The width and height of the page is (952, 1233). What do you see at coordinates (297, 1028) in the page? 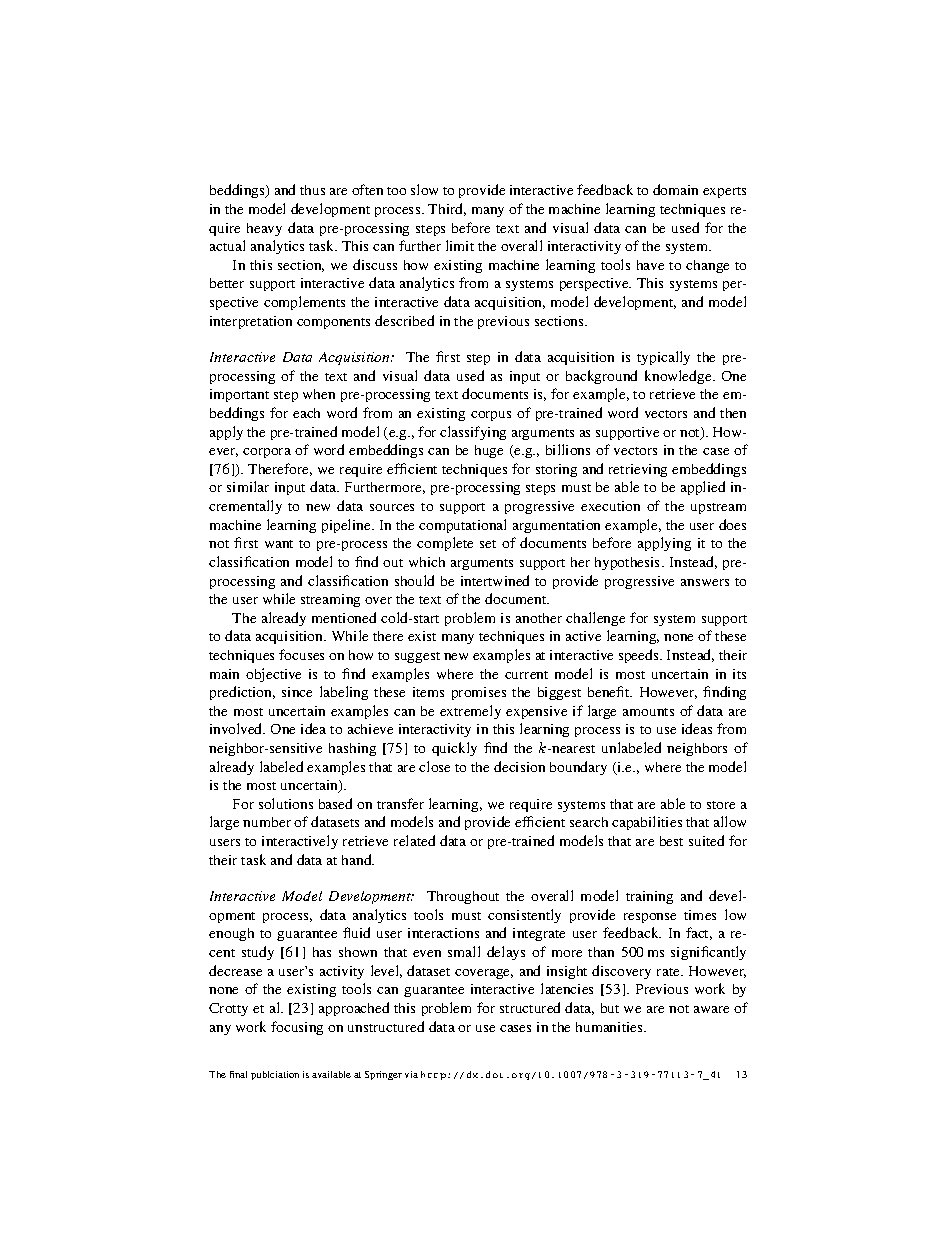
I see `focusing` at bounding box center [297, 1028].
